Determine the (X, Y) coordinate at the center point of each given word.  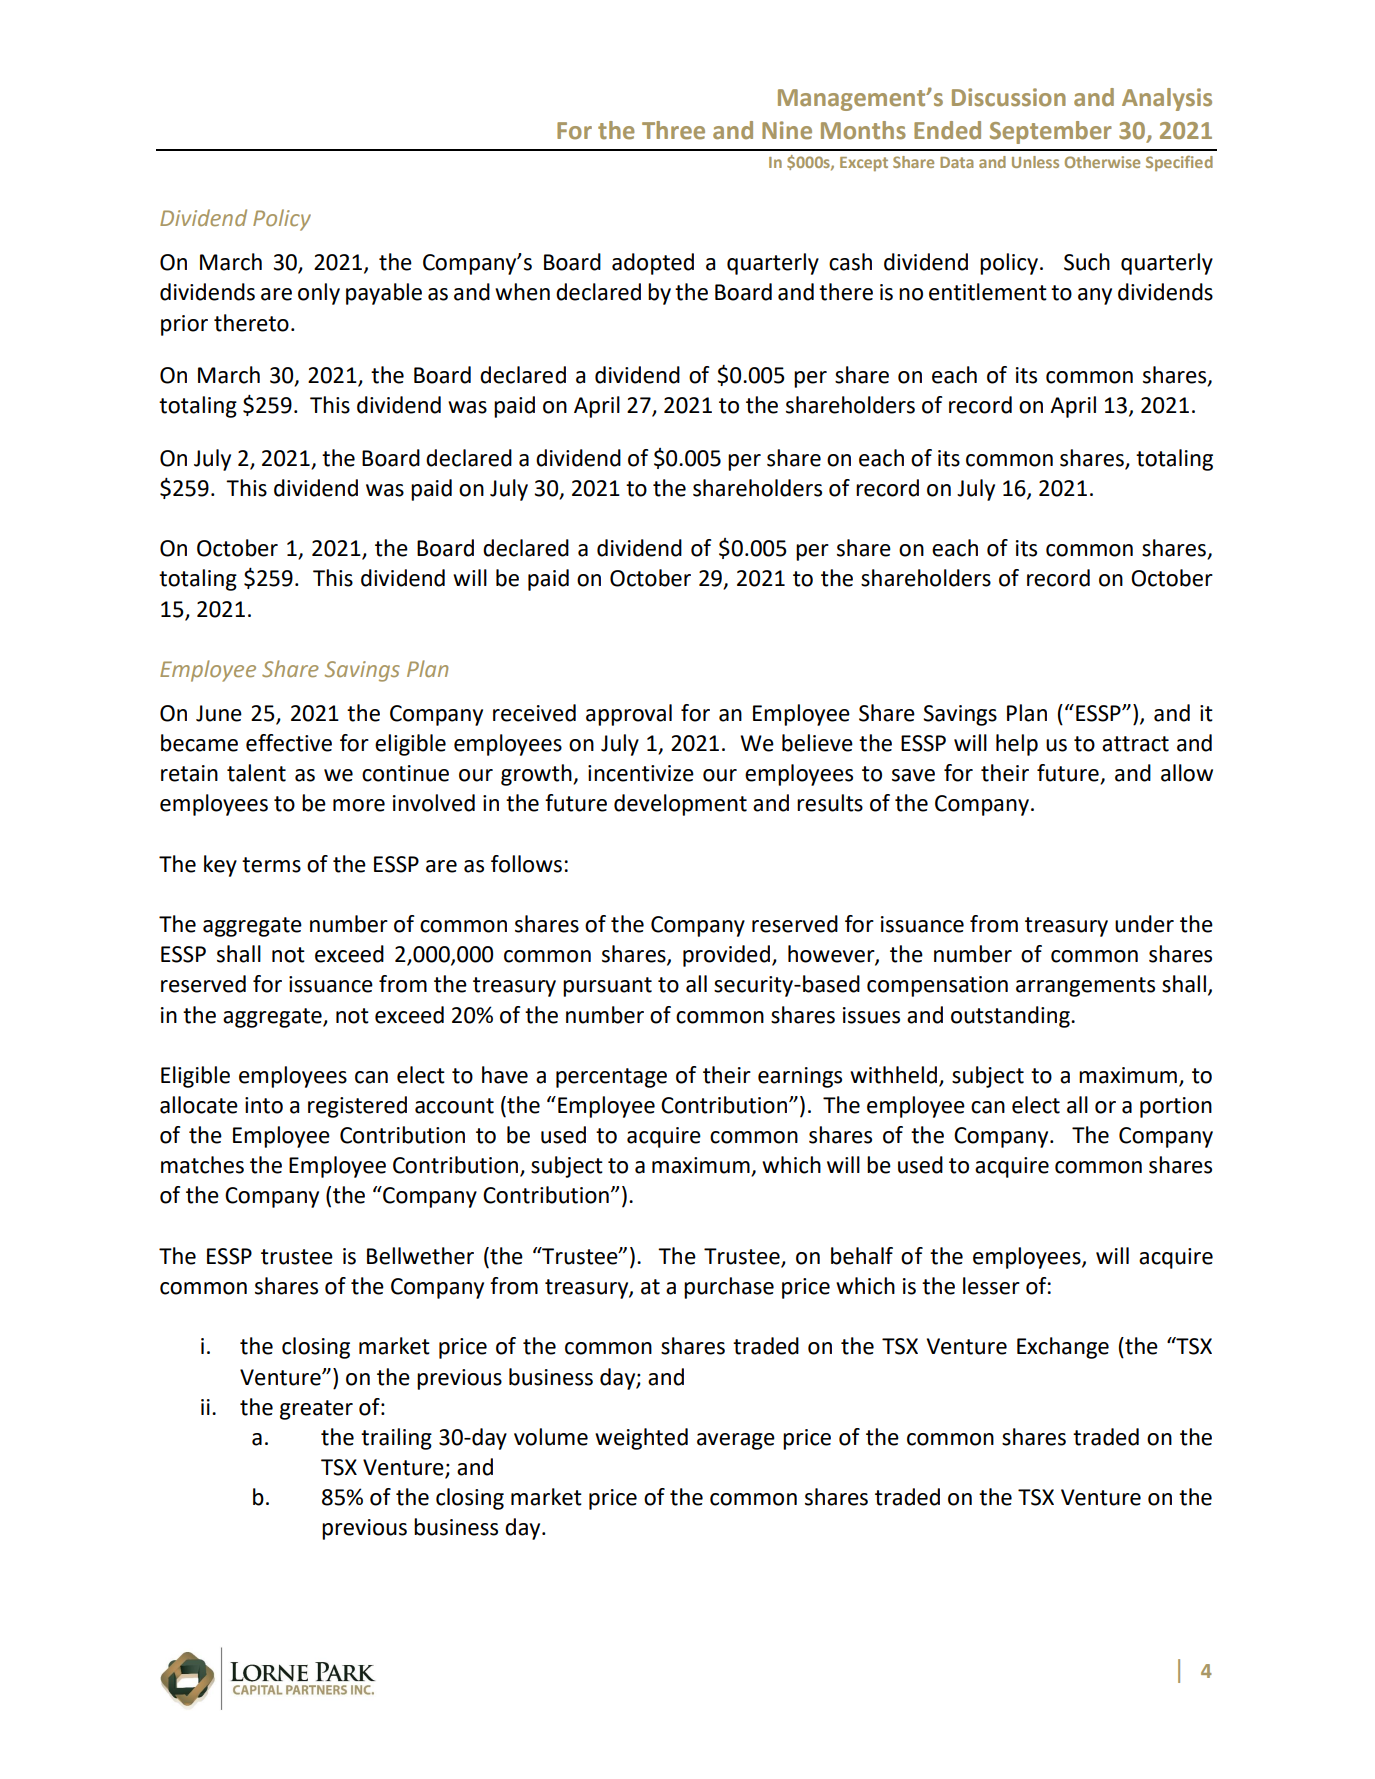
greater (316, 1410)
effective (289, 743)
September (1051, 132)
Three (673, 130)
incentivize (641, 773)
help (1017, 745)
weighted (641, 1439)
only (319, 294)
